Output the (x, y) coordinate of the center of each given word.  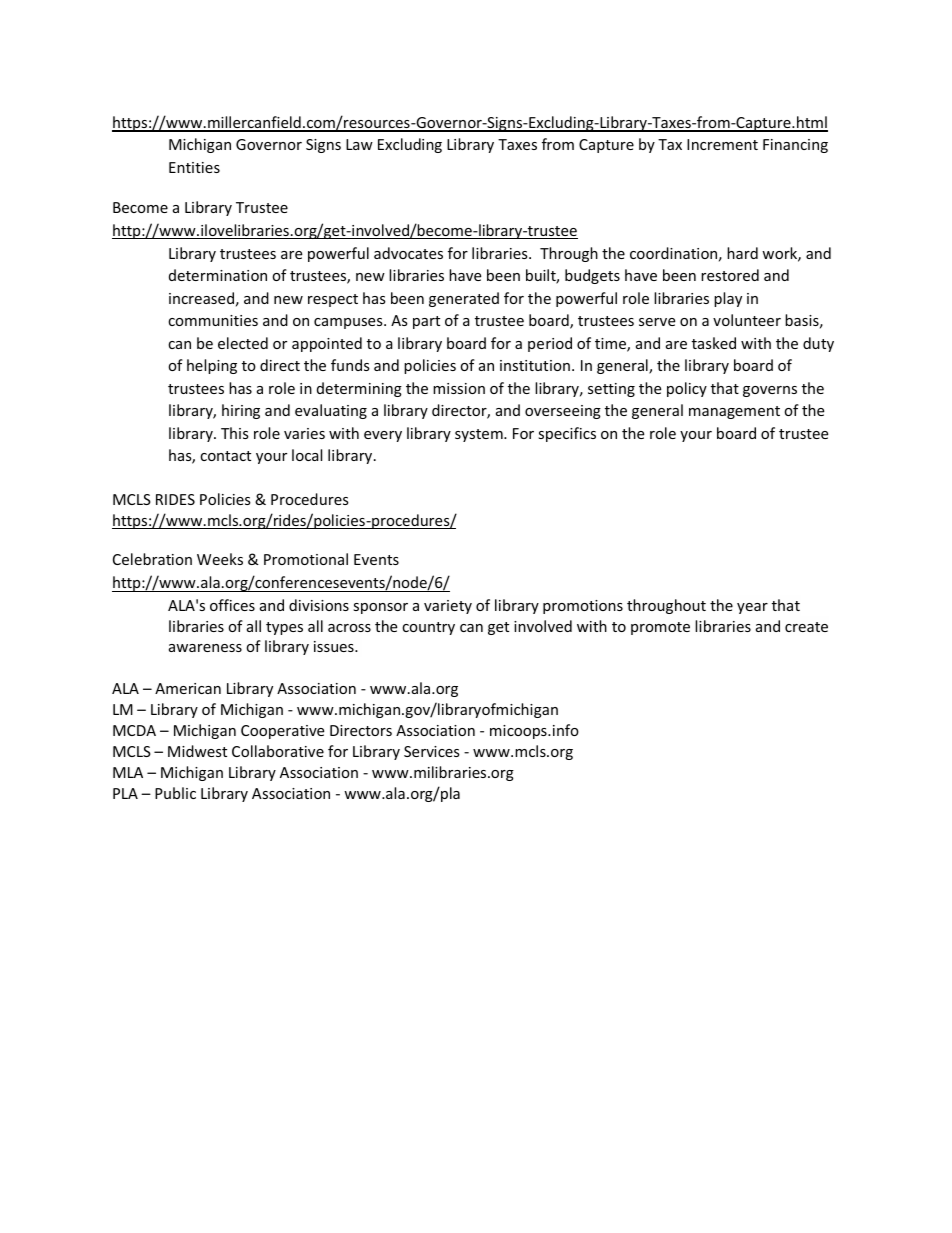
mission (459, 388)
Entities (194, 167)
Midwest (197, 751)
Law (359, 144)
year (752, 608)
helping (212, 366)
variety (448, 607)
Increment (722, 144)
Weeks (220, 559)
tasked (714, 343)
